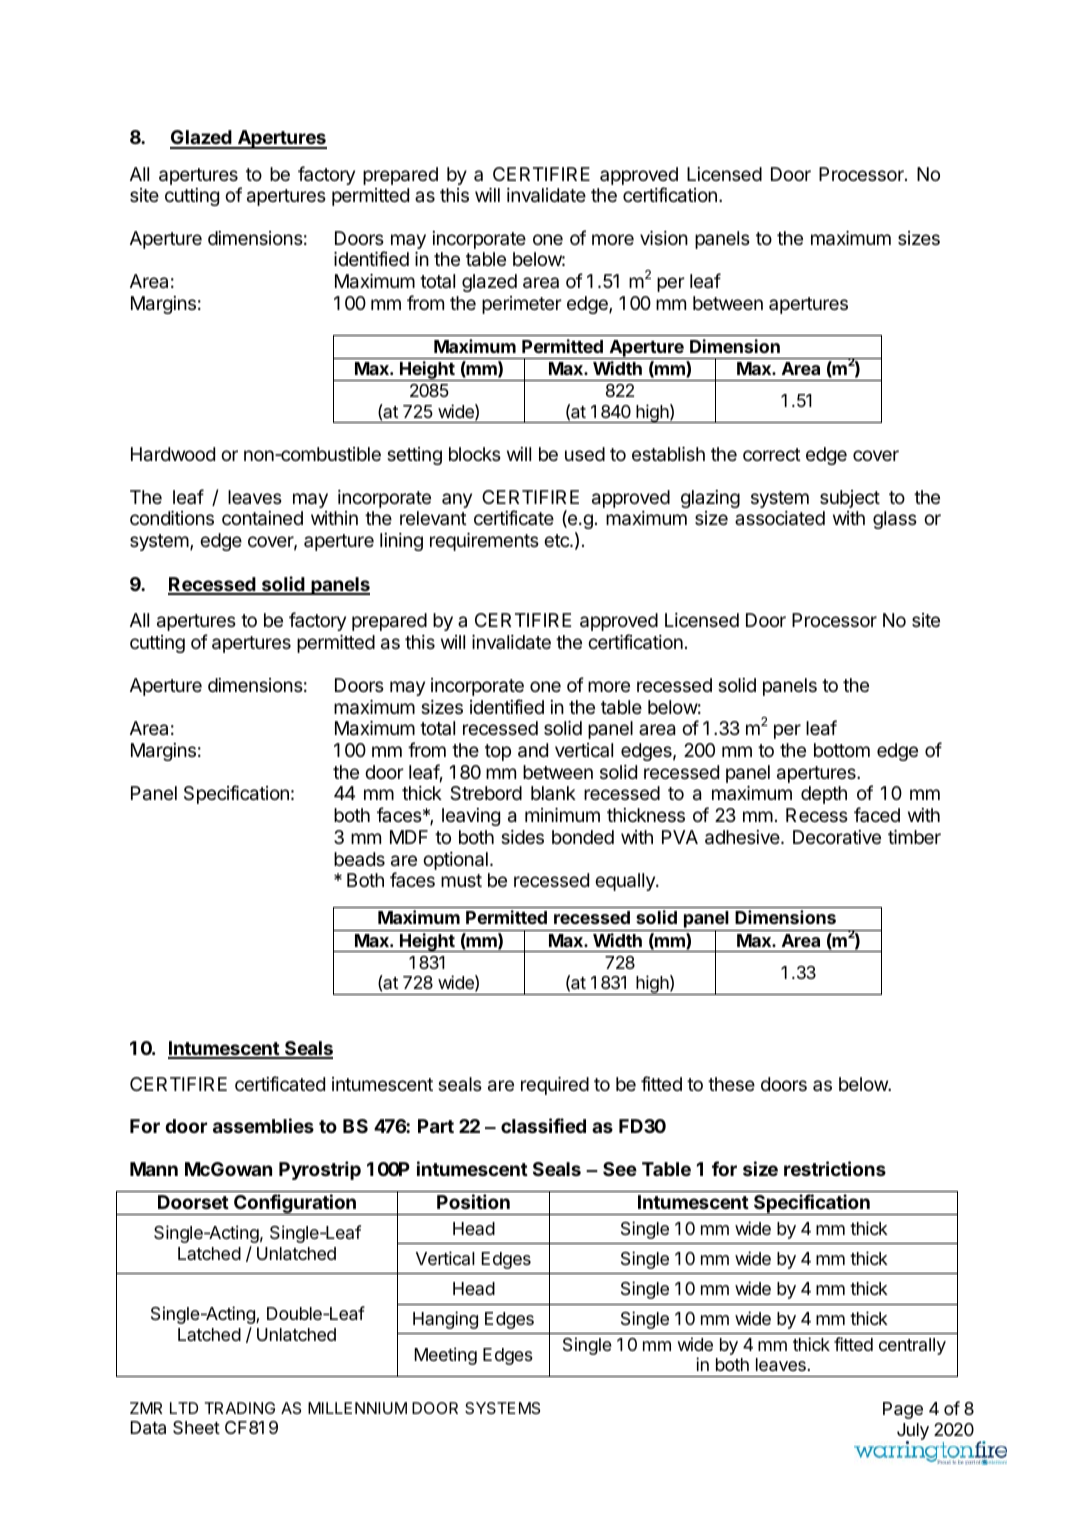 This document has height=1513, width=1070. Describe the element at coordinates (173, 454) in the document. I see `Hardwood` at that location.
